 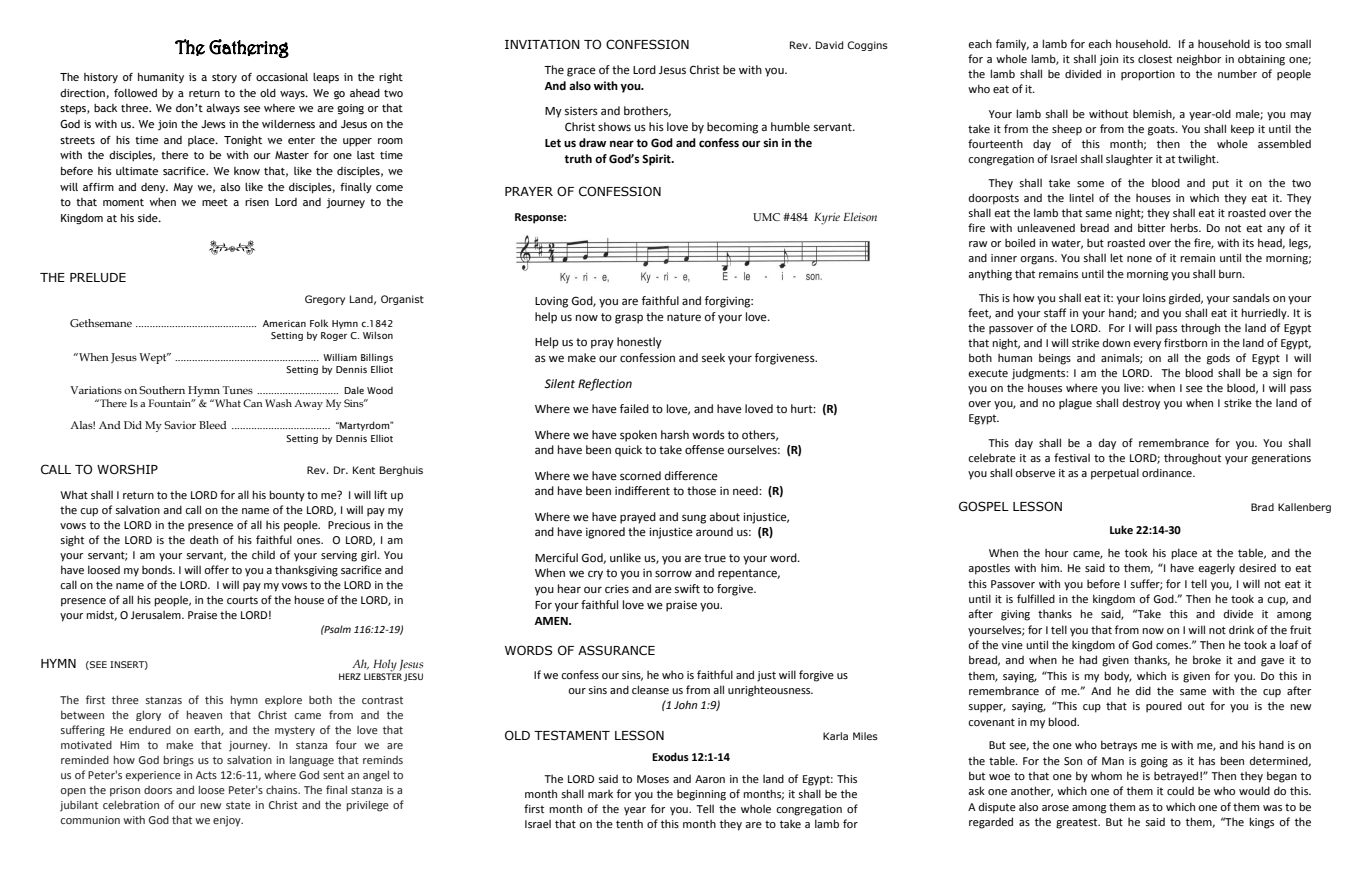 What do you see at coordinates (715, 558) in the screenshot?
I see `true` at bounding box center [715, 558].
